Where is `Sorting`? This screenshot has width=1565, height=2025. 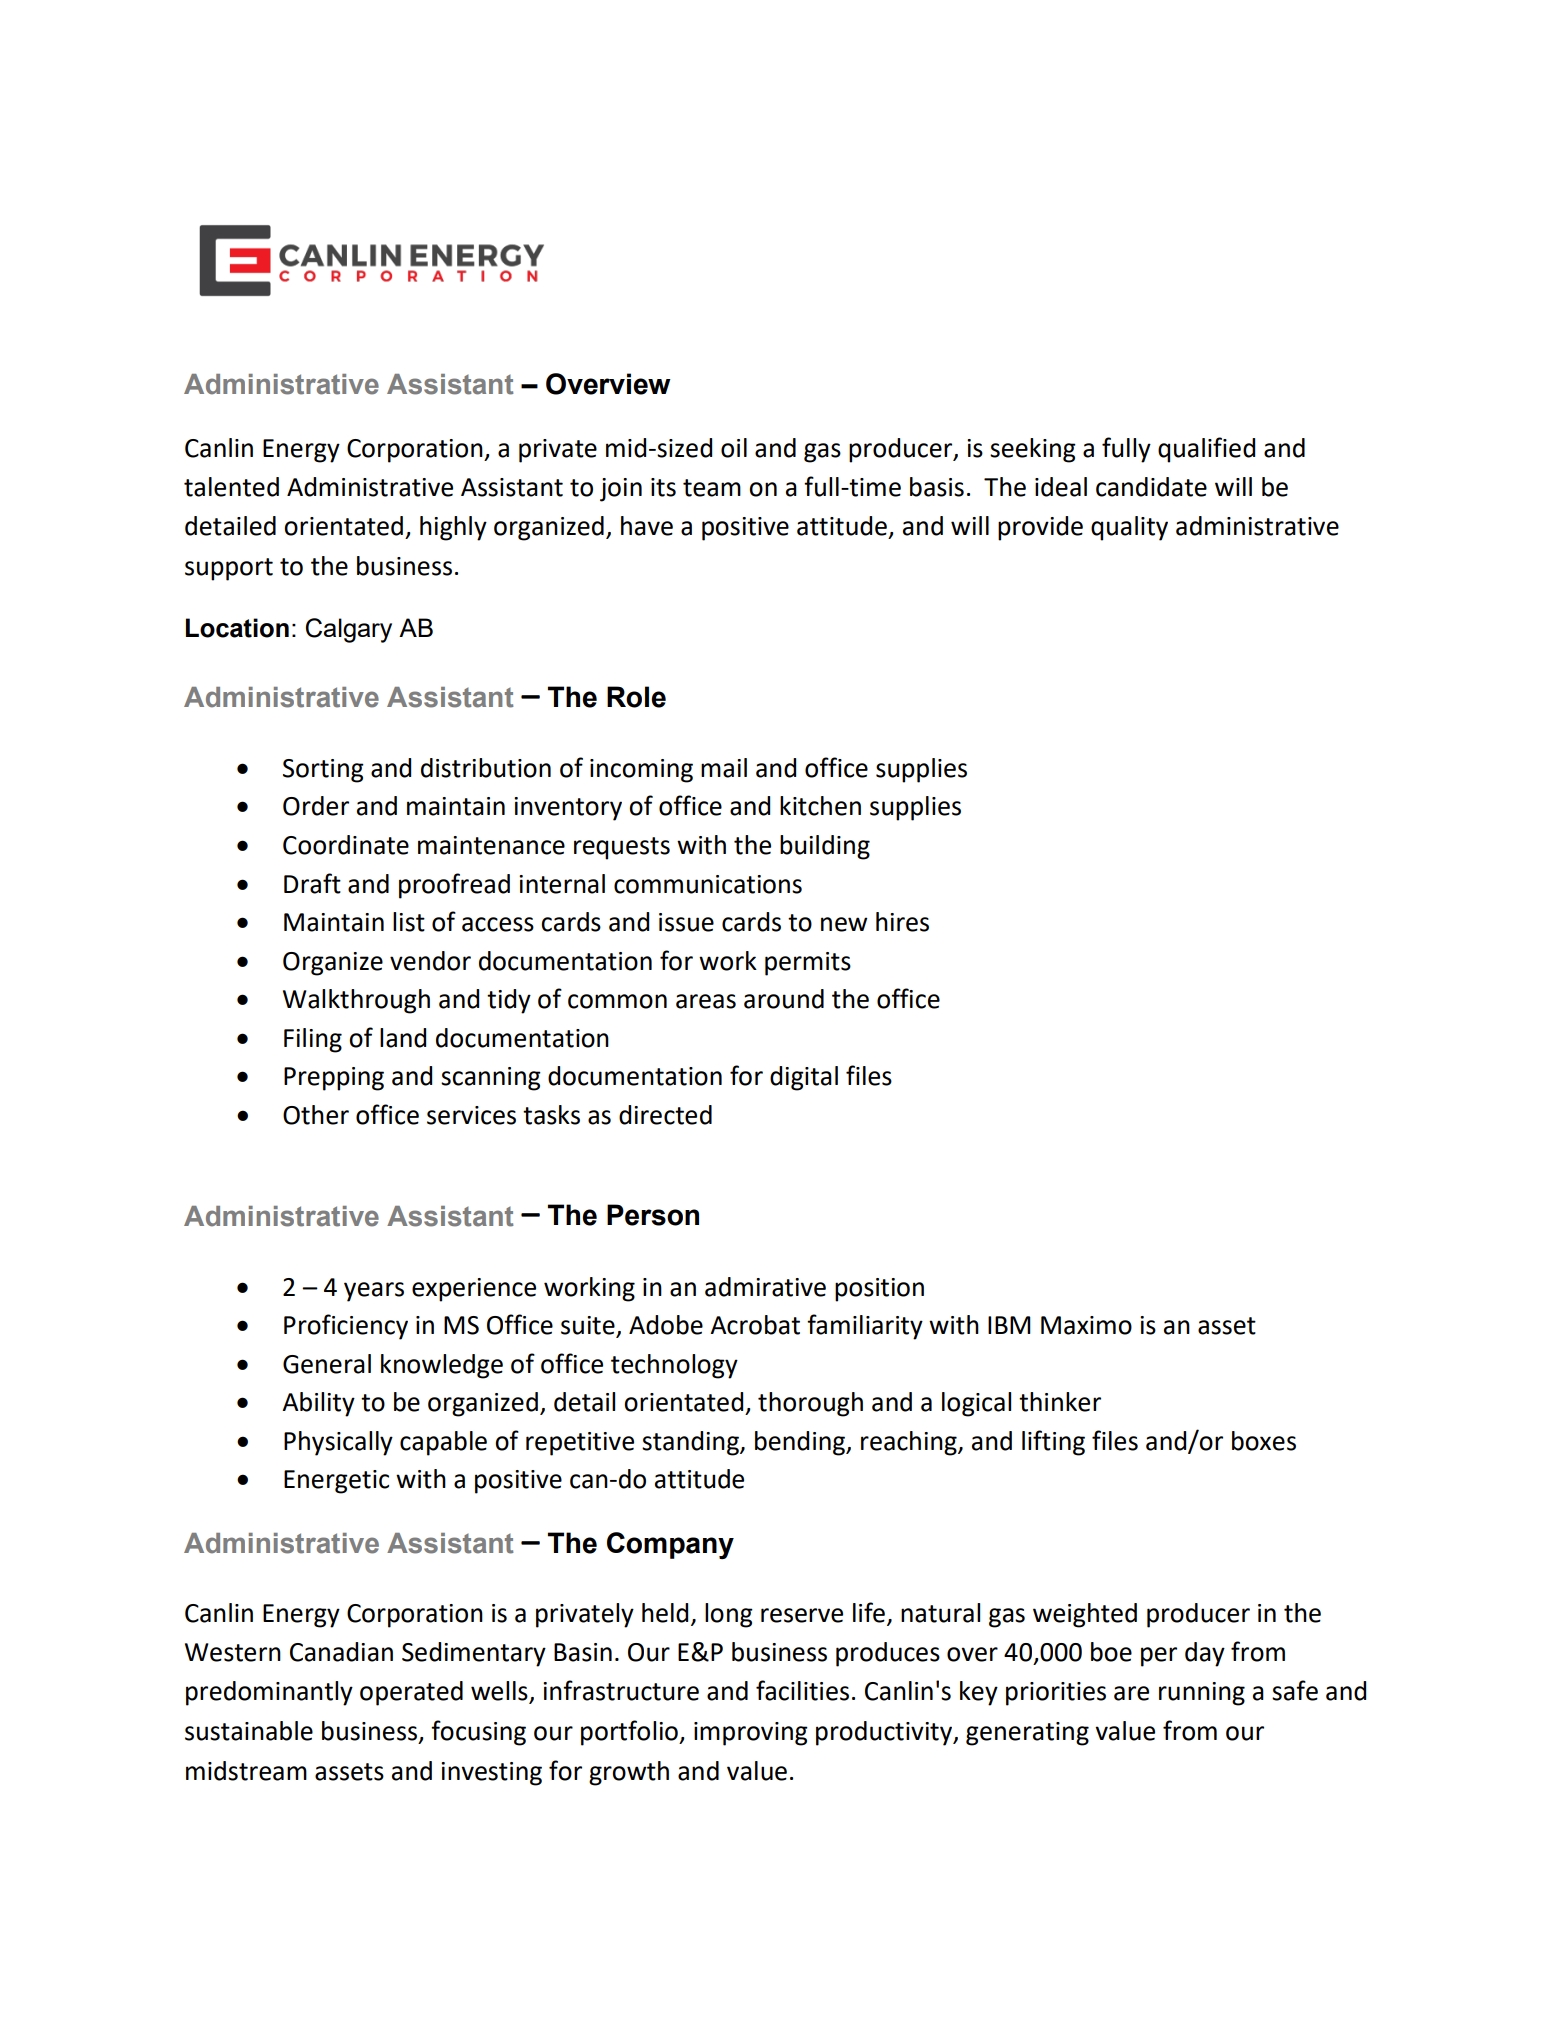 Sorting is located at coordinates (323, 771).
